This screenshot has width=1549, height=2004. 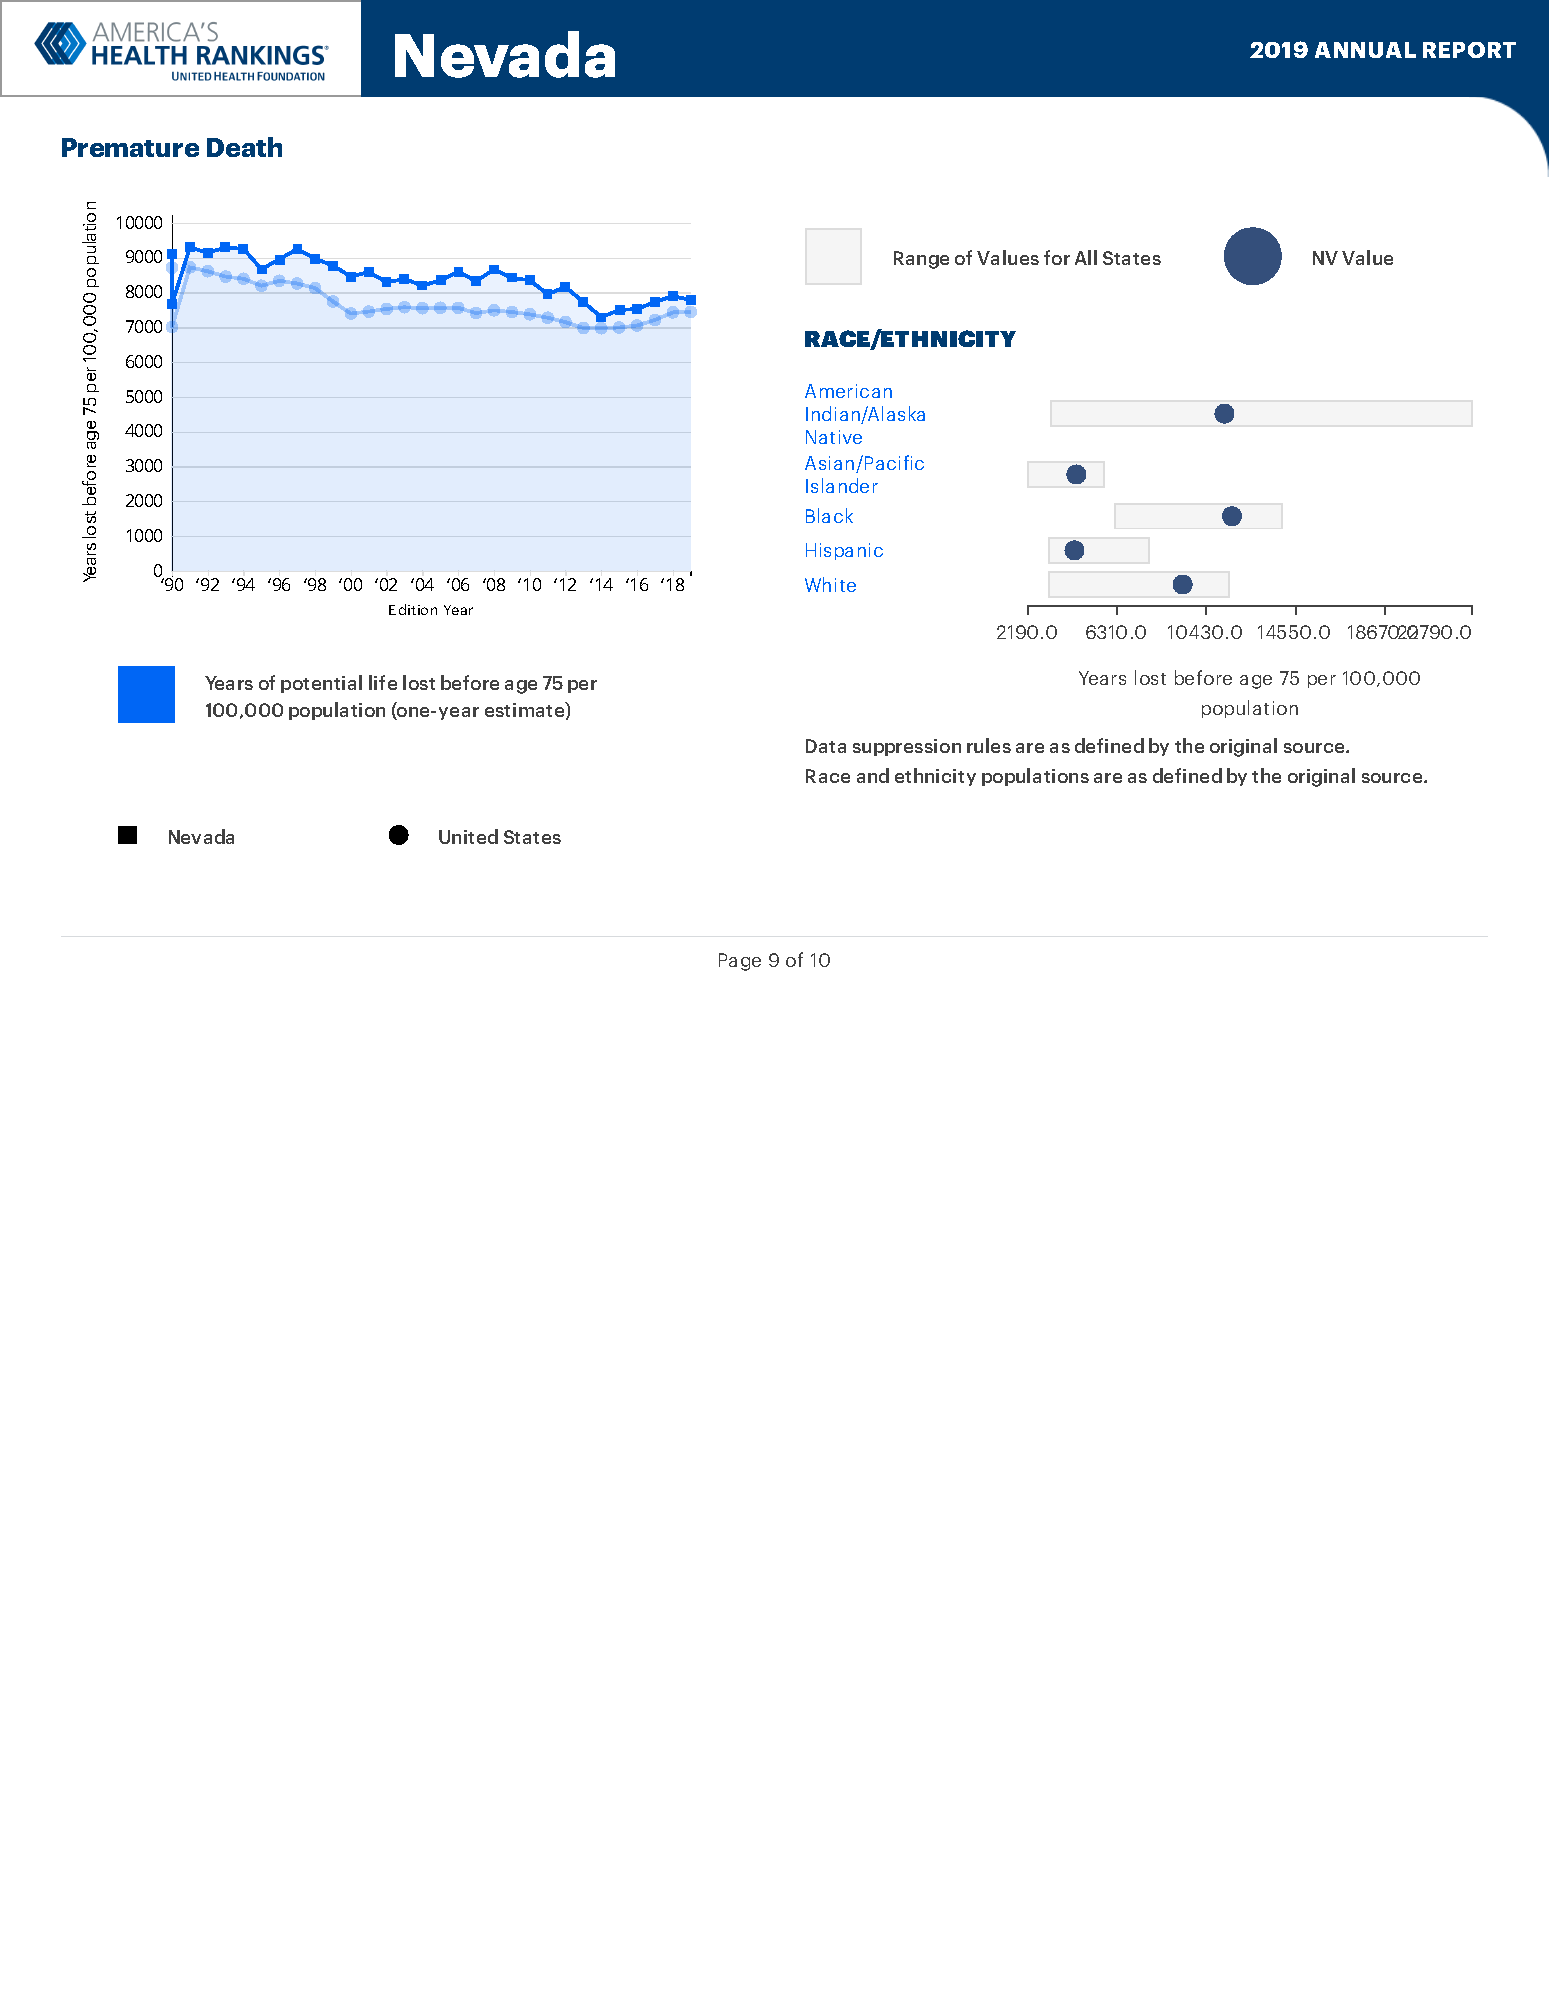 What do you see at coordinates (244, 147) in the screenshot?
I see `Death` at bounding box center [244, 147].
